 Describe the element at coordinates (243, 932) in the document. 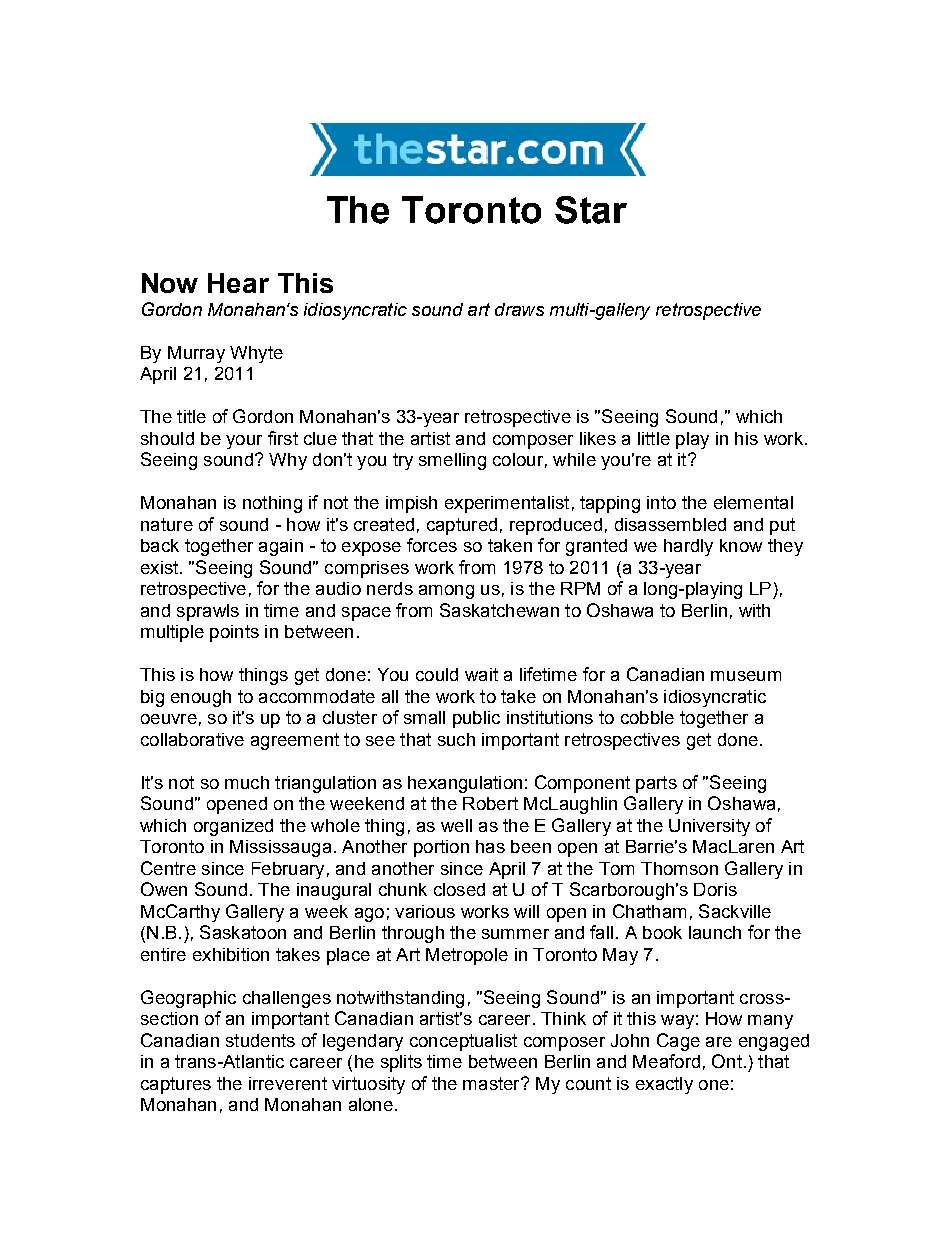

I see `Saskatoon` at that location.
